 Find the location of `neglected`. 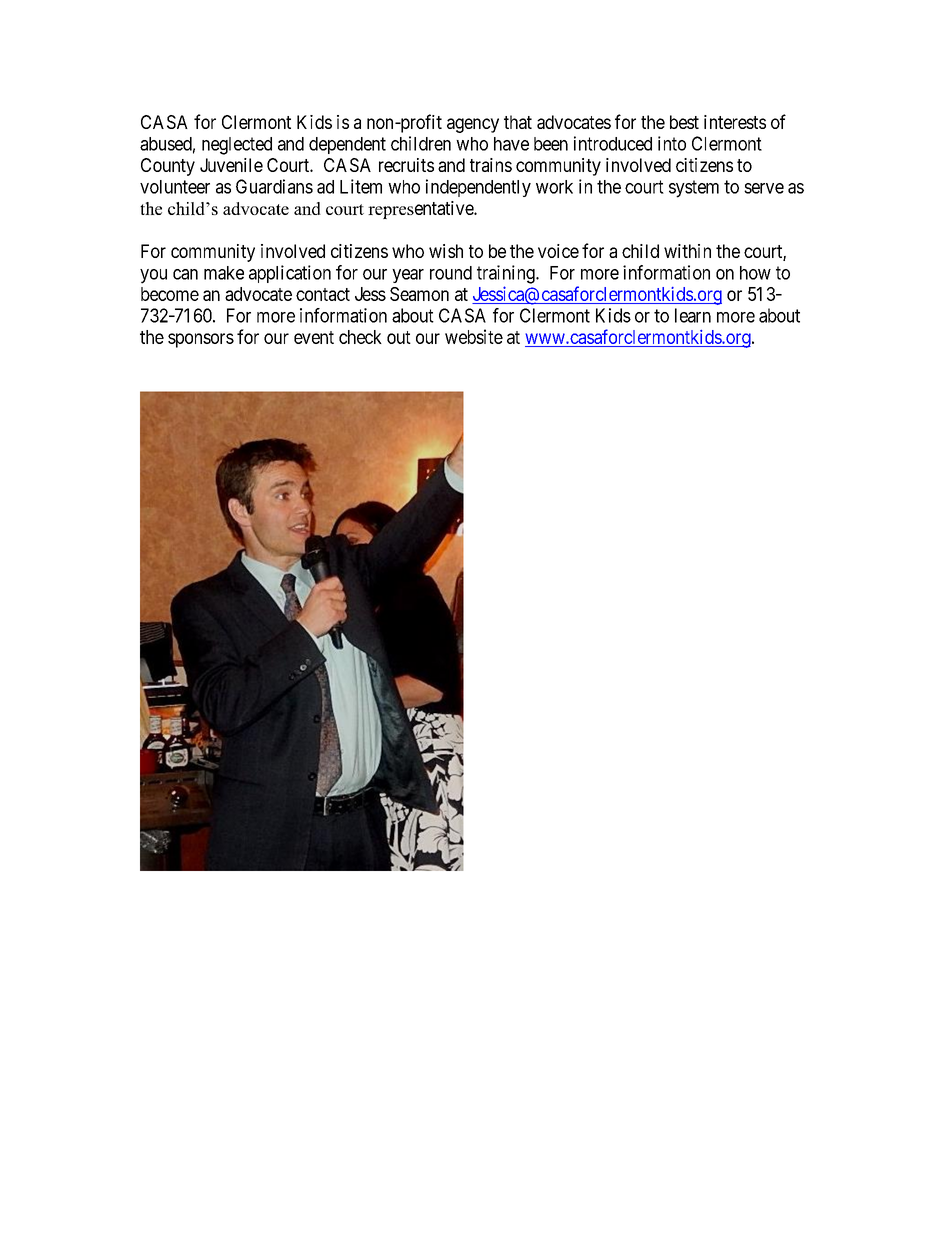

neglected is located at coordinates (237, 146).
